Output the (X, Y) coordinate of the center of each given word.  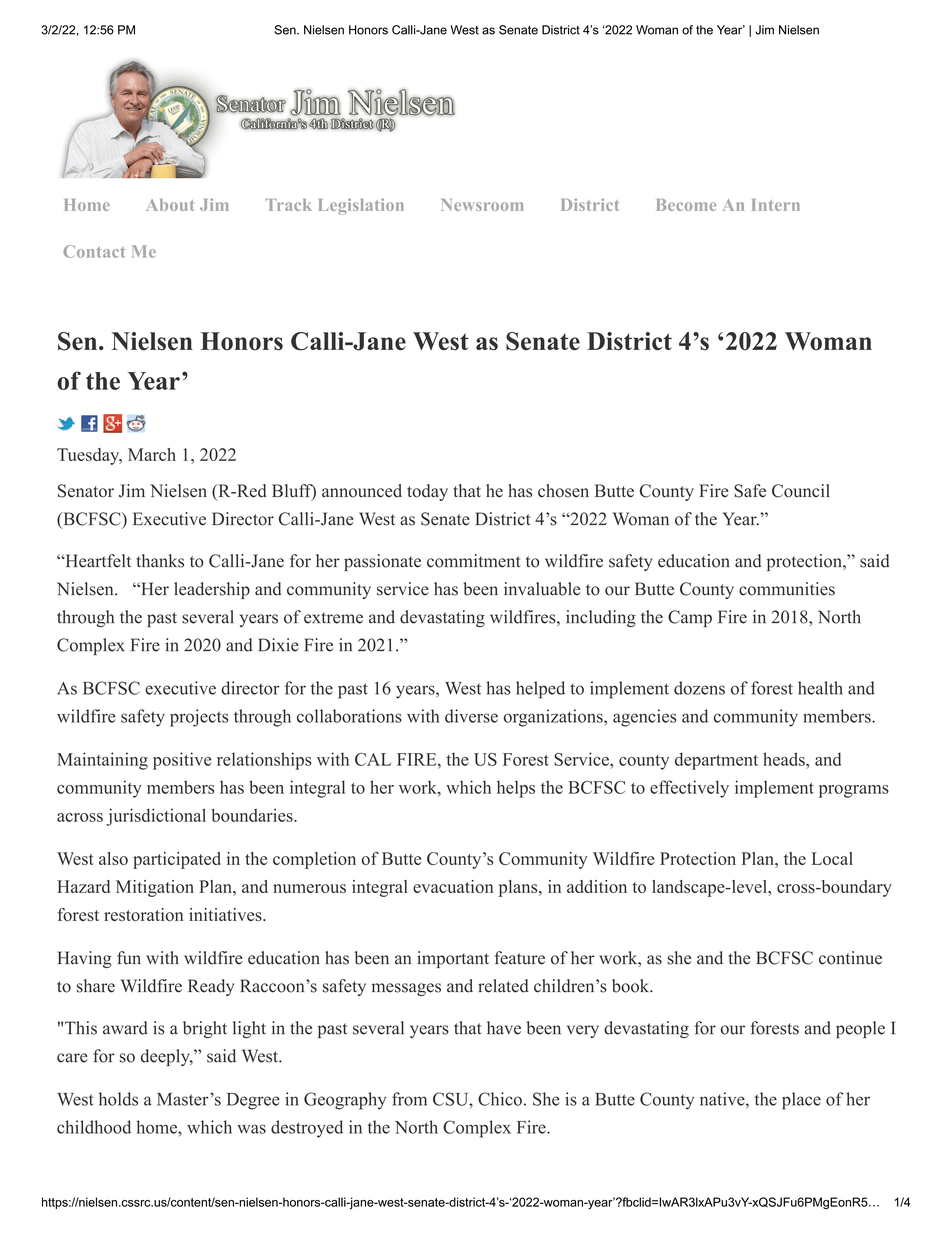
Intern (776, 205)
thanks (160, 561)
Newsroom (482, 205)
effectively (689, 789)
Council (801, 491)
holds (118, 1099)
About (170, 205)
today (427, 492)
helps (516, 789)
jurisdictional (156, 817)
